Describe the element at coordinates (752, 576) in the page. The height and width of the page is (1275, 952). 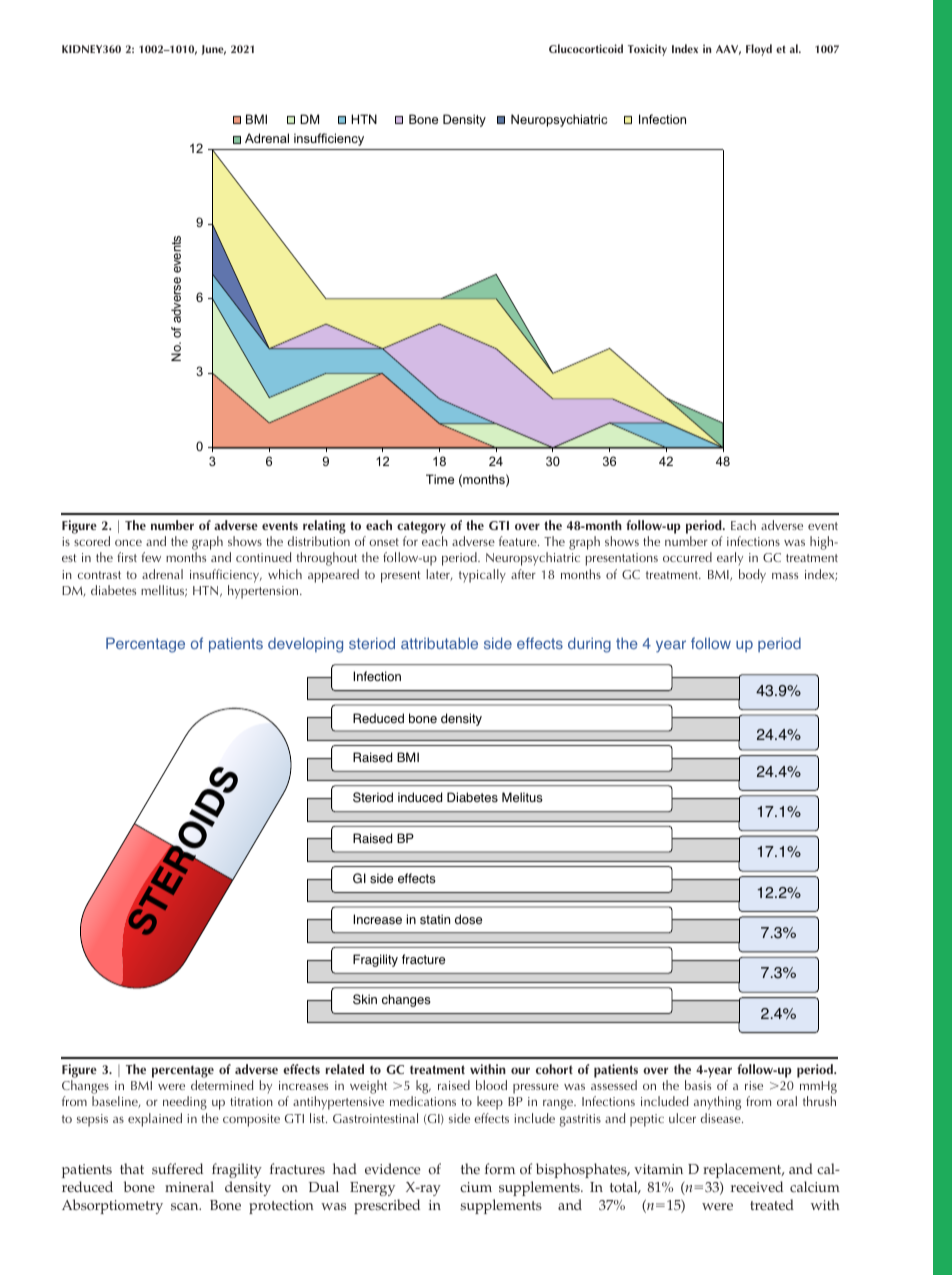
I see `body` at that location.
